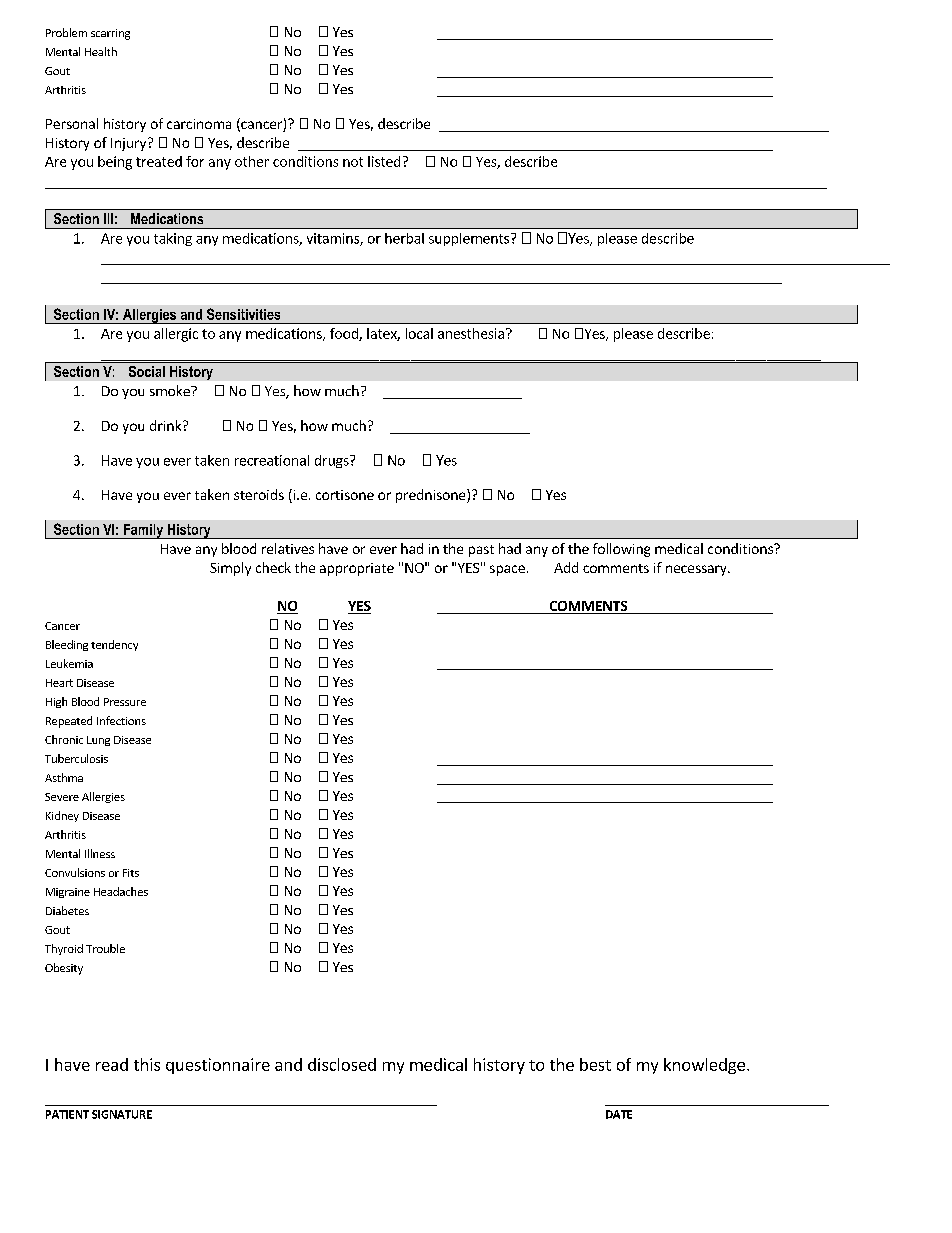 This screenshot has height=1233, width=952. I want to click on listed, so click(384, 161).
